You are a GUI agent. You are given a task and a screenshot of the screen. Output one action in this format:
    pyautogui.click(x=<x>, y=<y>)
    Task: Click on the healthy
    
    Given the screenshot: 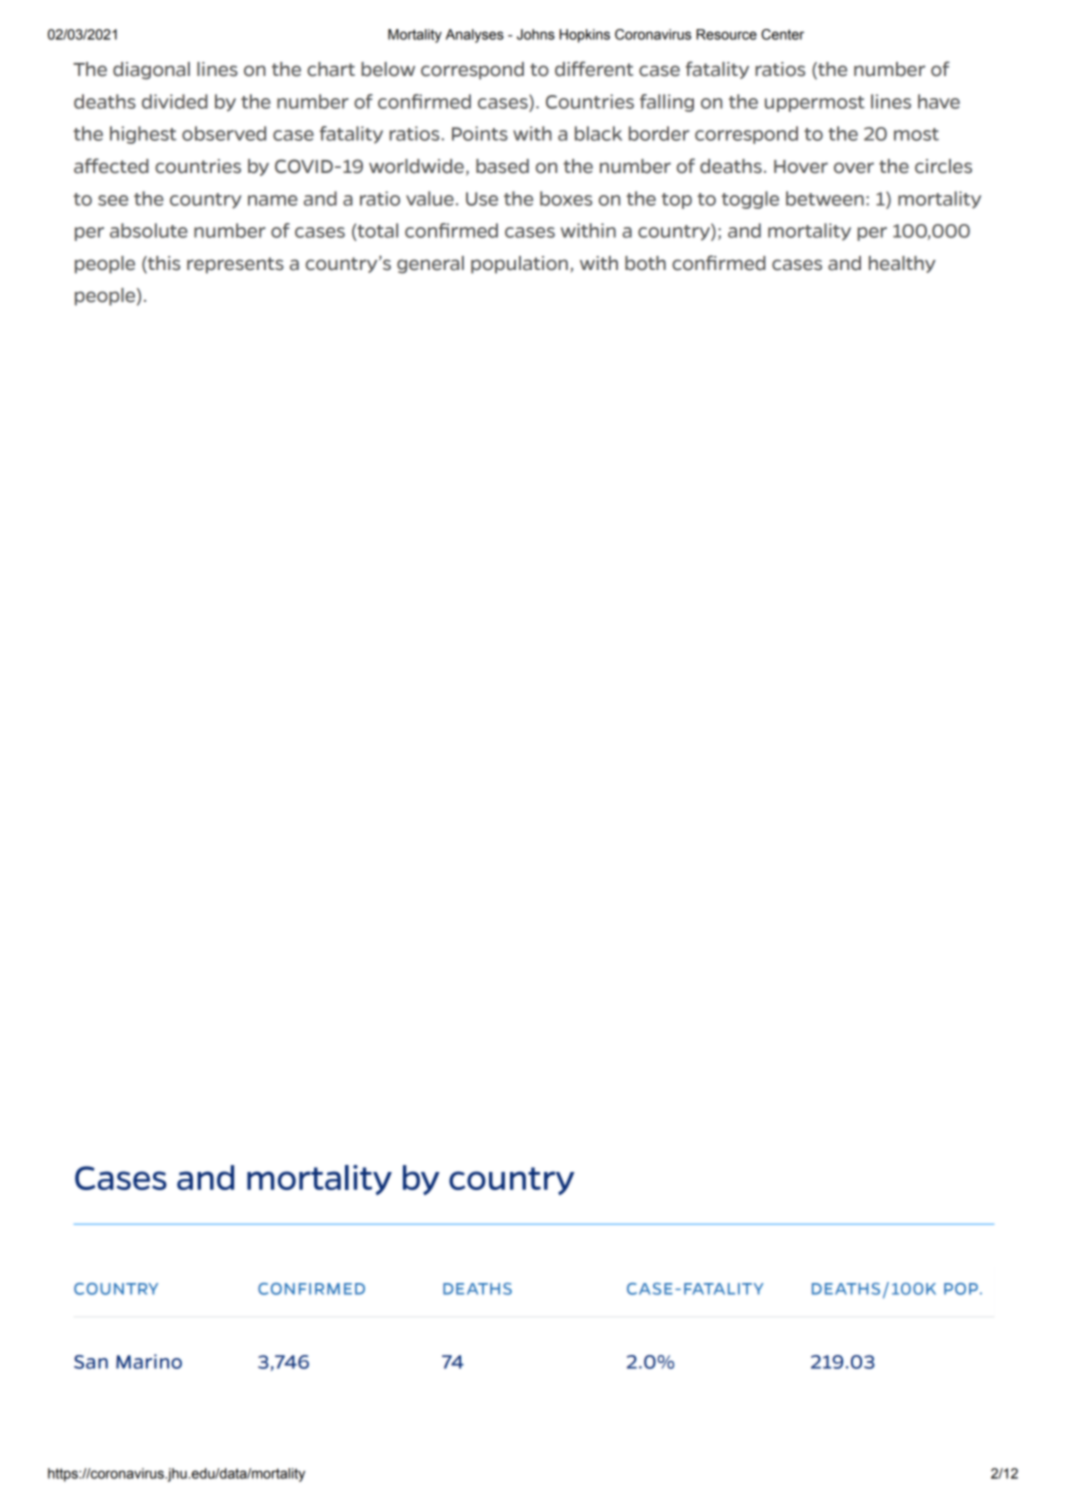 What is the action you would take?
    pyautogui.click(x=902, y=264)
